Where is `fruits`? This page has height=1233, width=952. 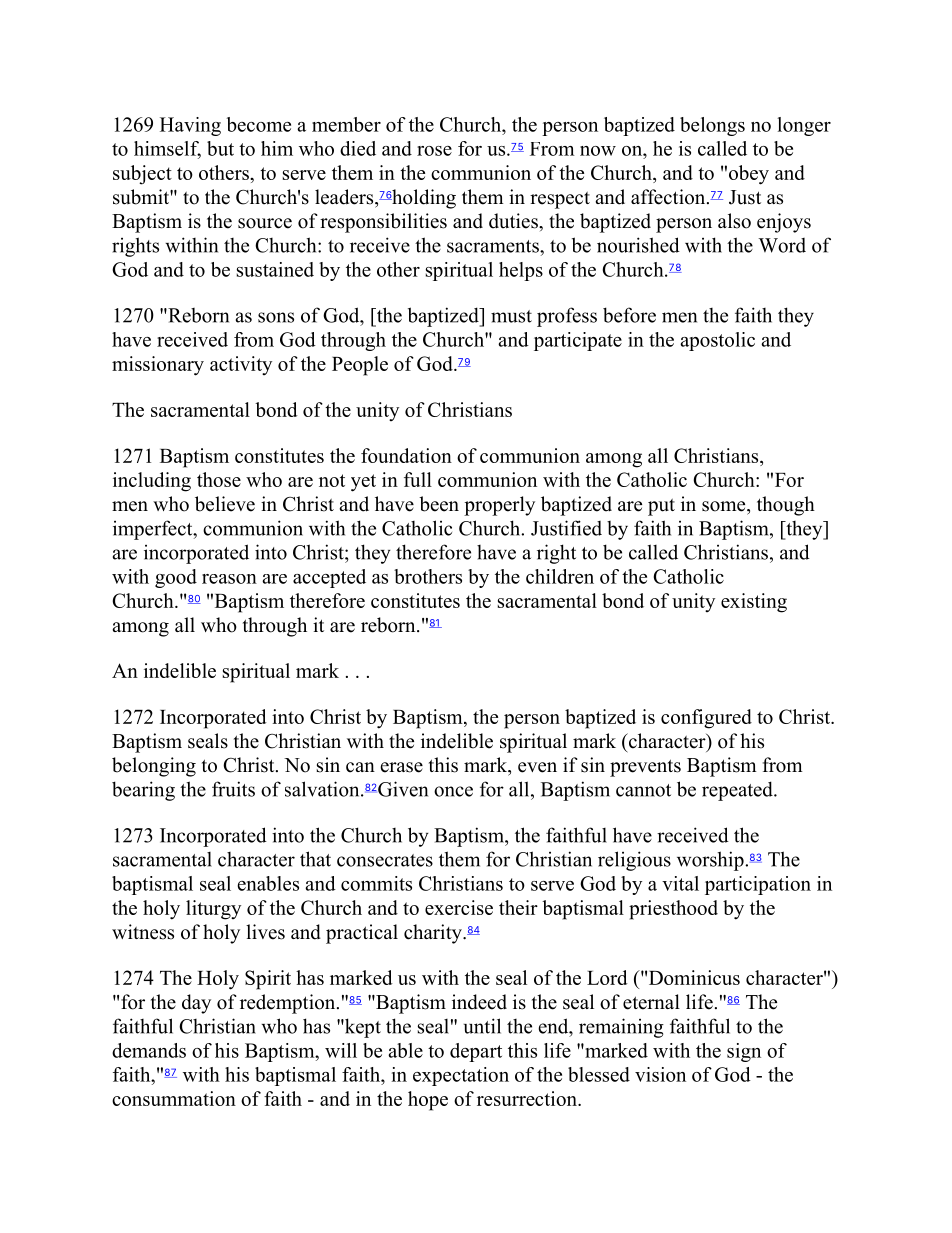 fruits is located at coordinates (233, 789).
